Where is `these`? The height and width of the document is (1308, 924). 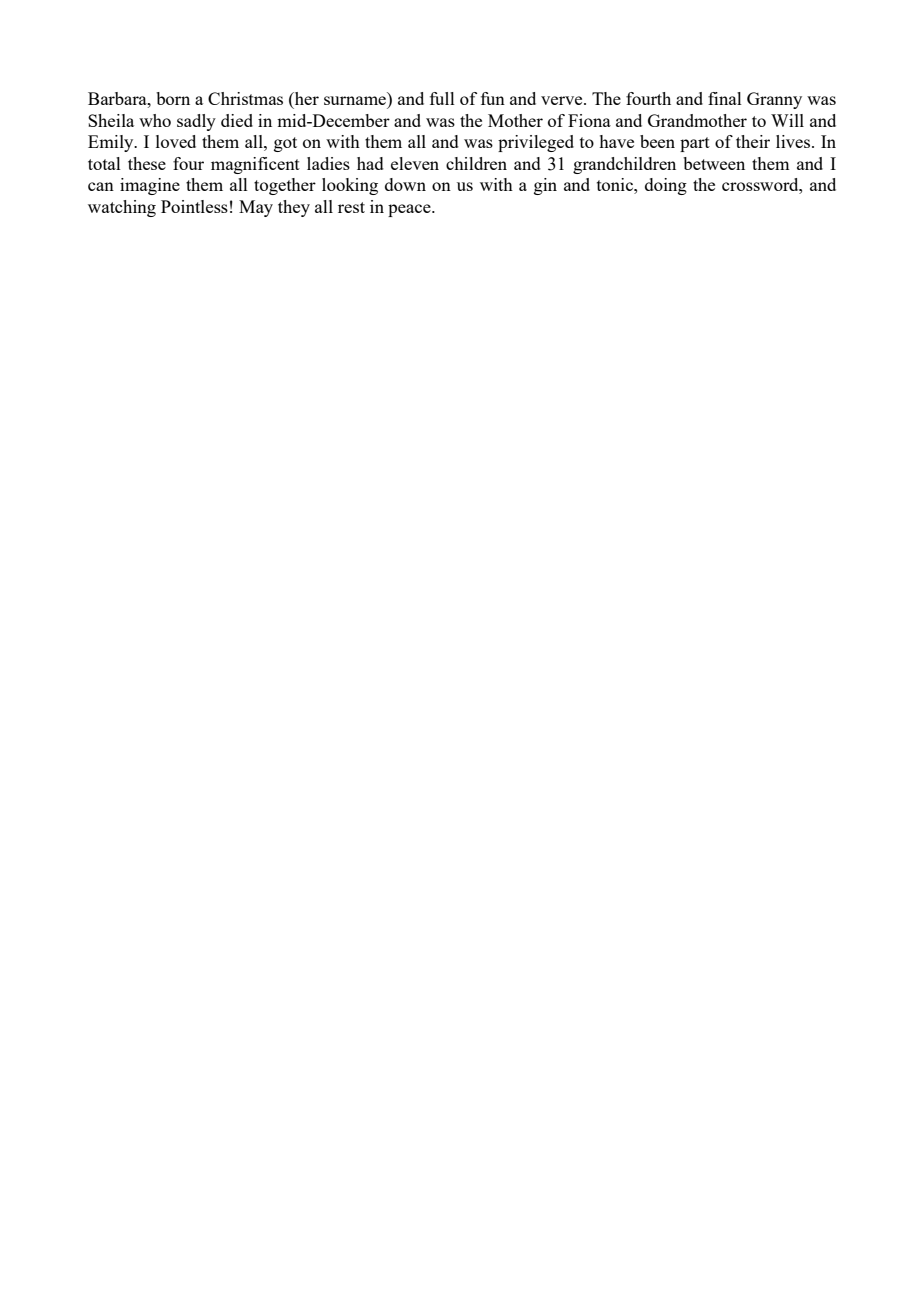 these is located at coordinates (147, 163).
